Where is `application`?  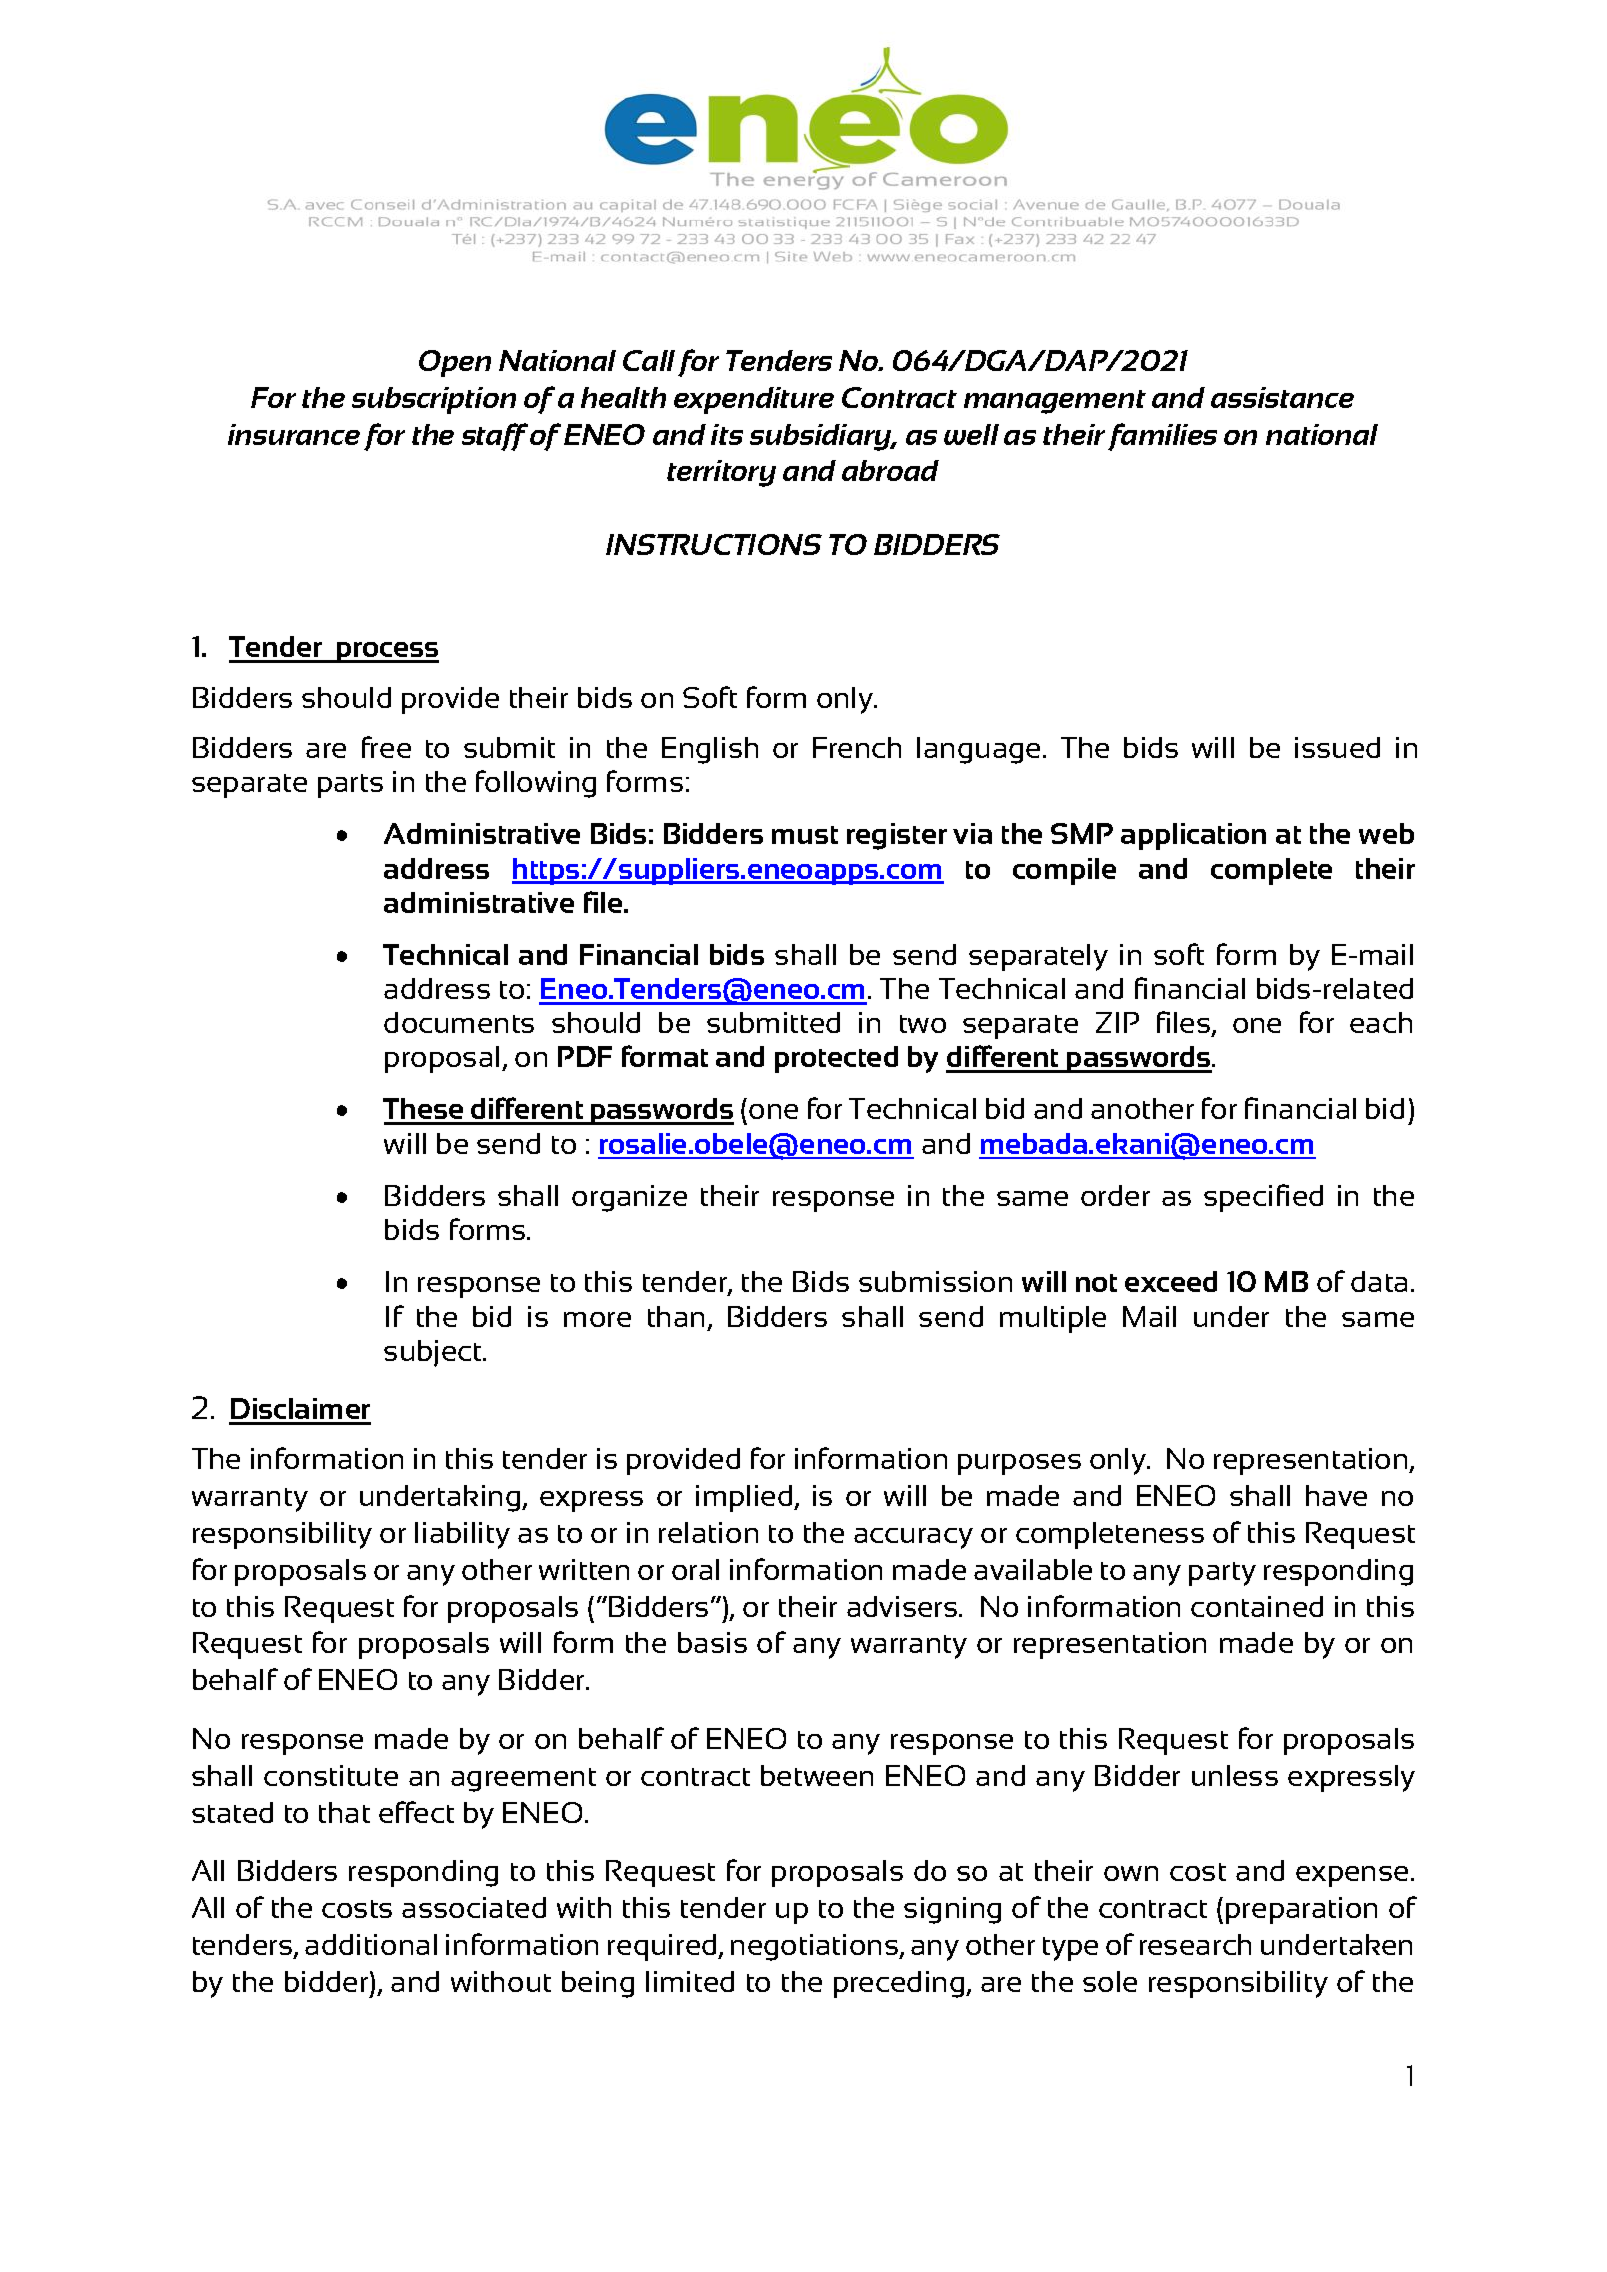
application is located at coordinates (1193, 836).
